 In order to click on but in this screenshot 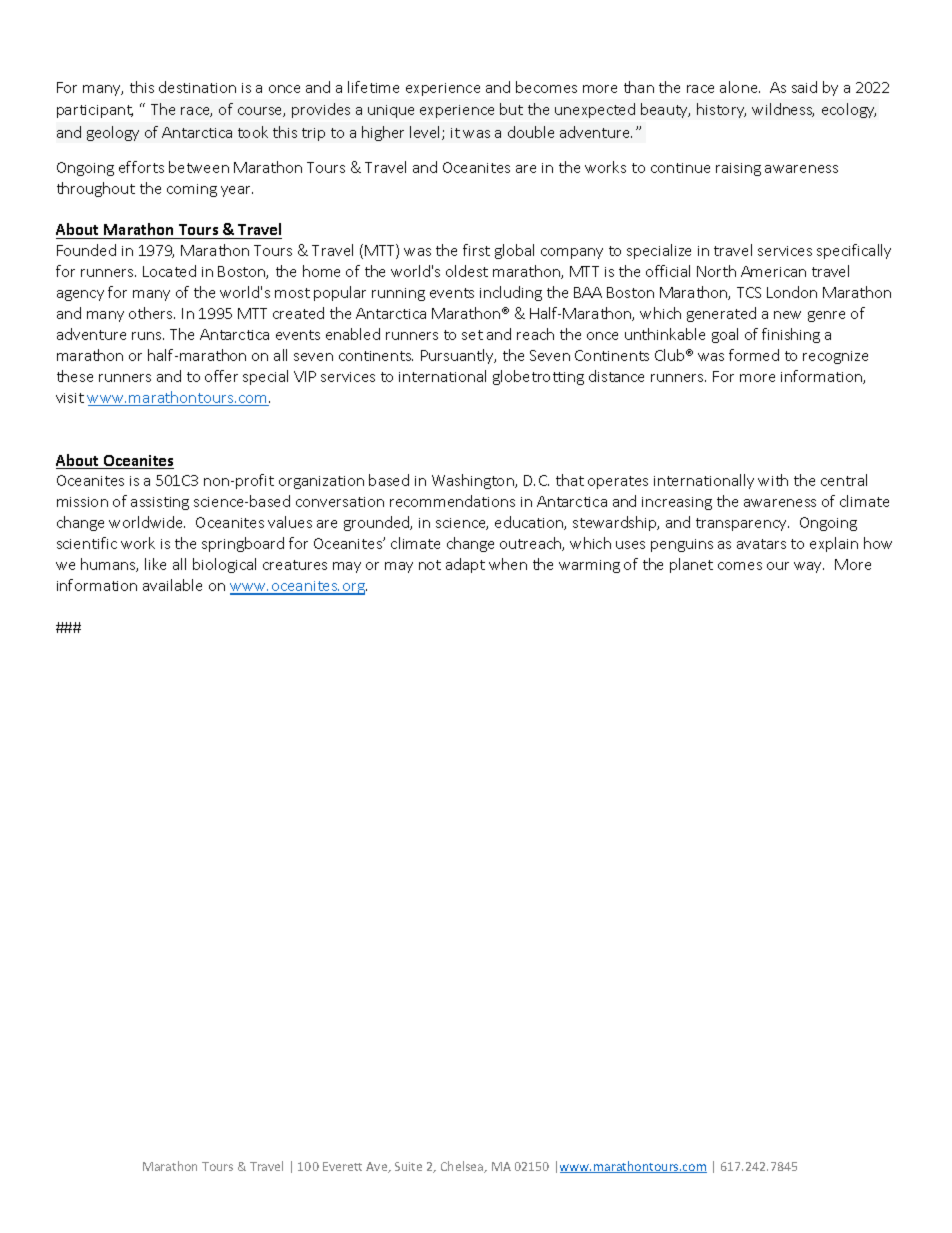, I will do `click(511, 109)`.
